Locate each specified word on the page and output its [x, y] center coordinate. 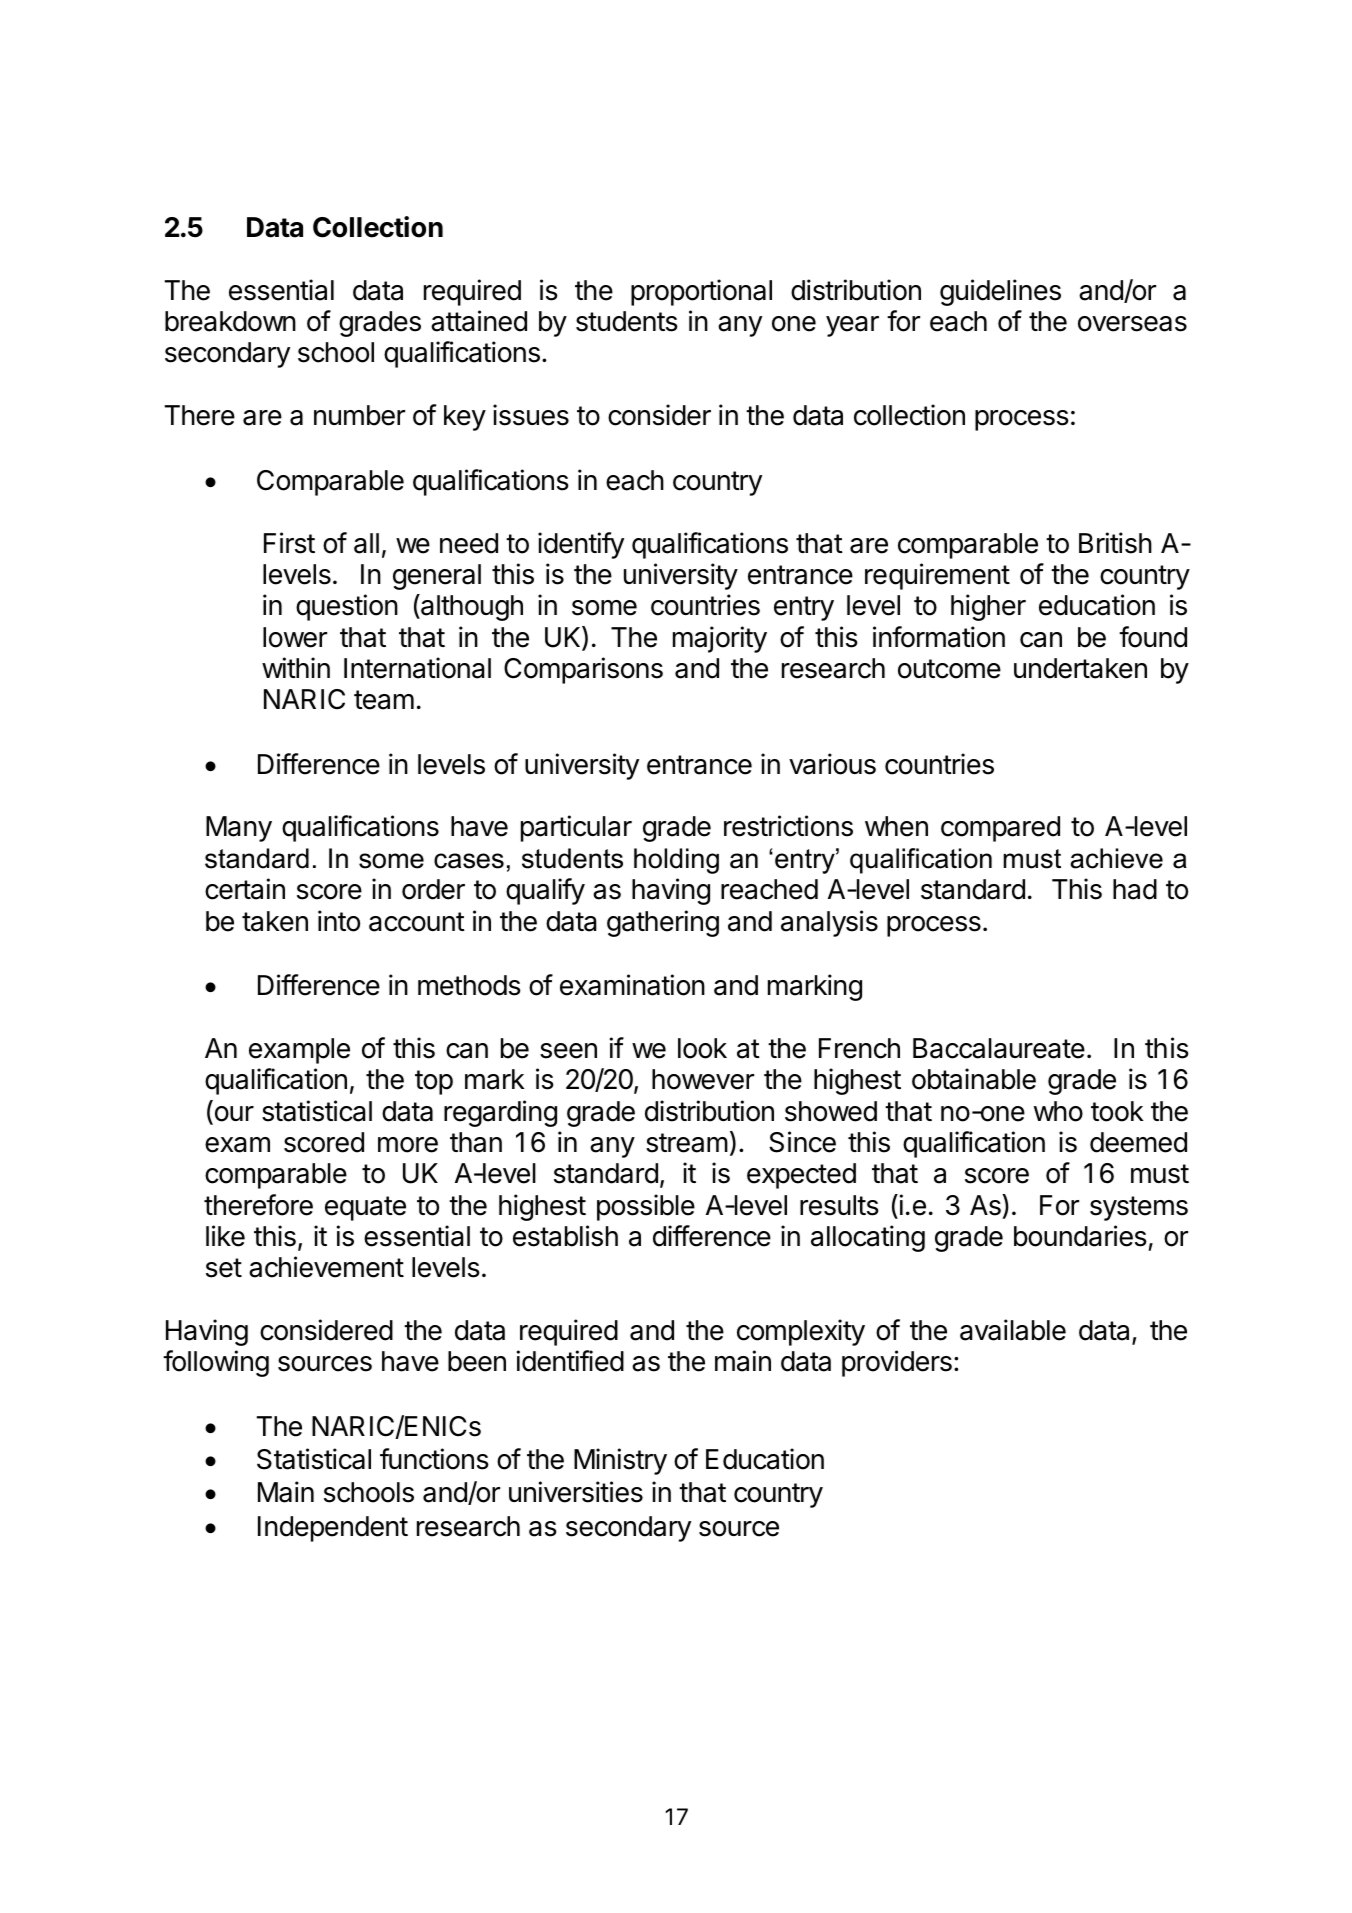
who [1058, 1111]
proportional [701, 292]
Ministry [620, 1461]
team [384, 700]
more [408, 1145]
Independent [333, 1529]
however [703, 1079]
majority [720, 639]
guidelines [1000, 292]
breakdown [230, 321]
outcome [949, 669]
